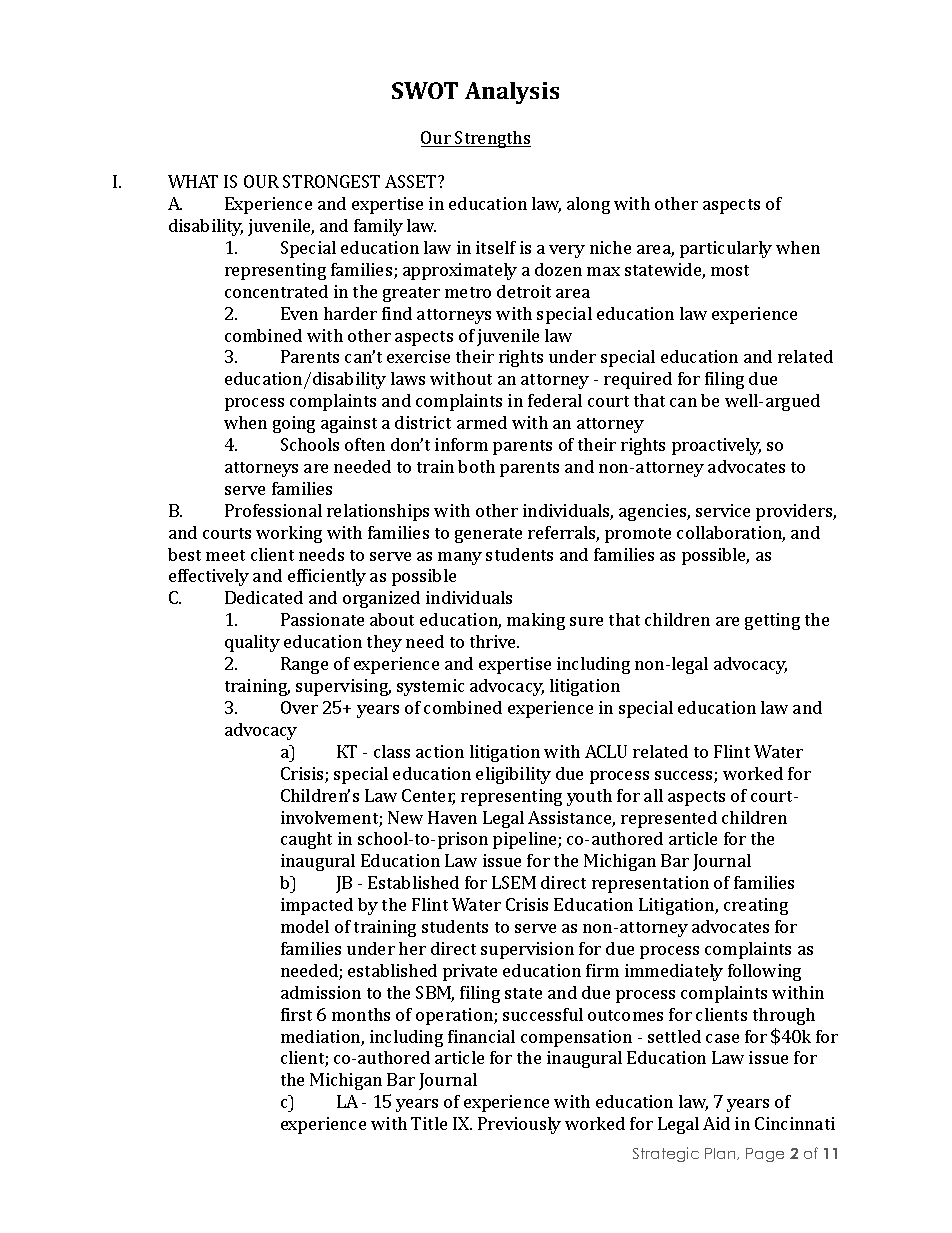 This screenshot has width=952, height=1233. I want to click on WHAT, so click(193, 181).
